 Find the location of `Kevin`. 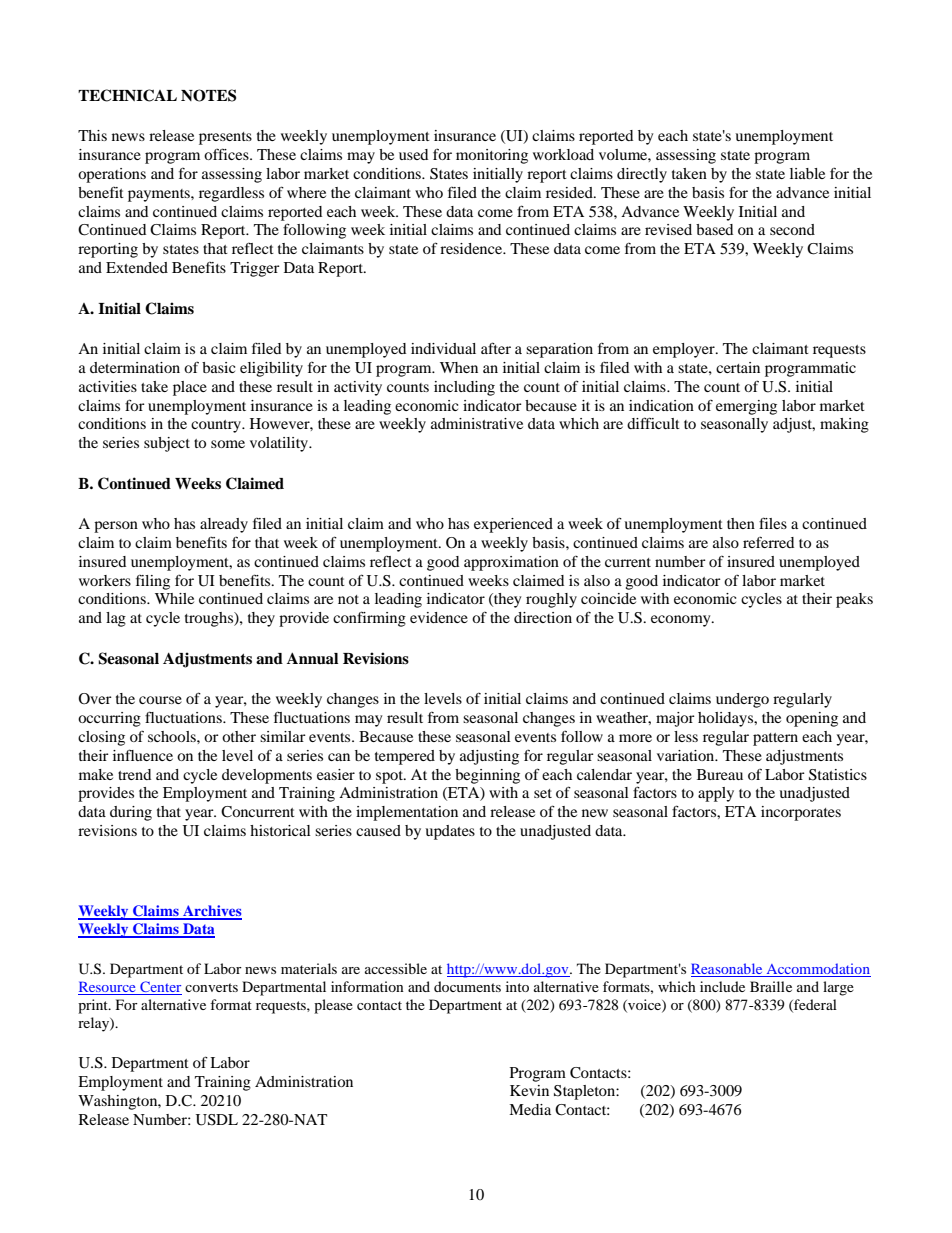

Kevin is located at coordinates (529, 1090).
